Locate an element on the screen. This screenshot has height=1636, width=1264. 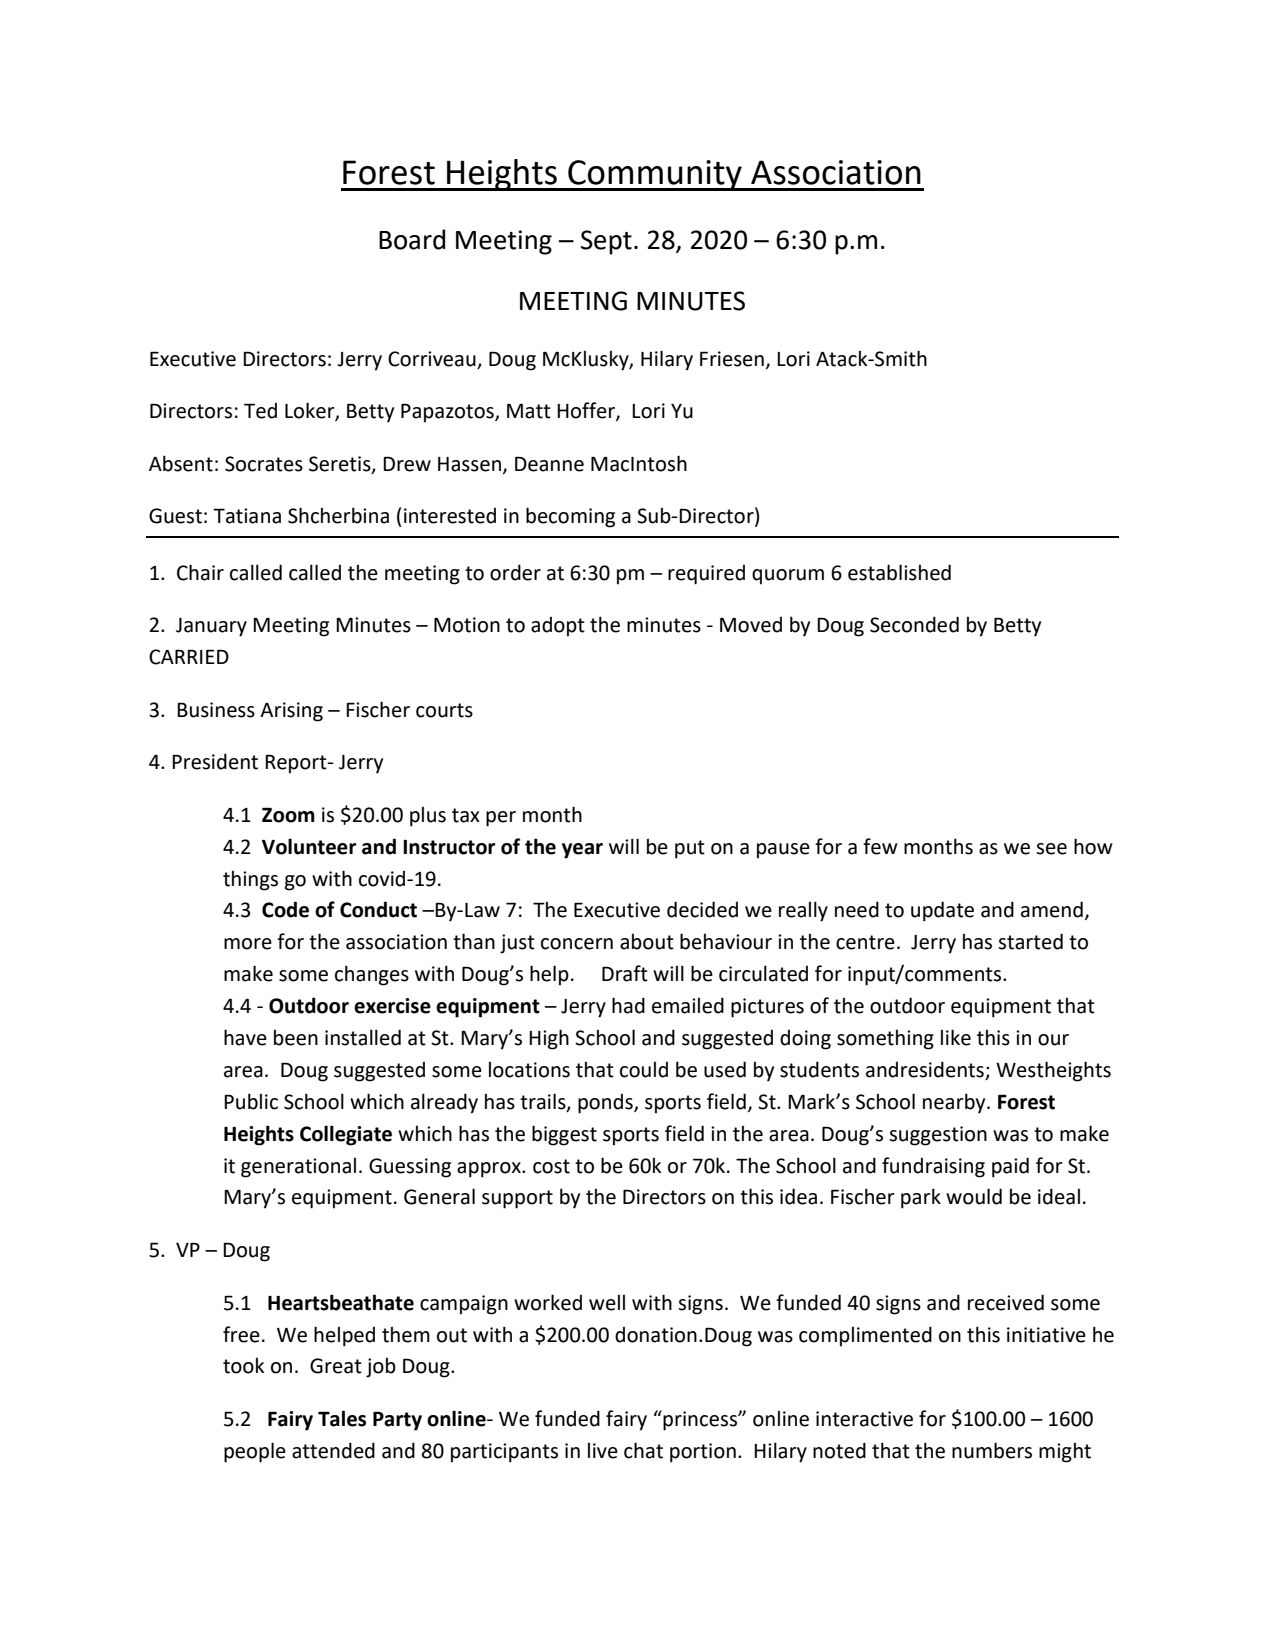
see is located at coordinates (1051, 849).
